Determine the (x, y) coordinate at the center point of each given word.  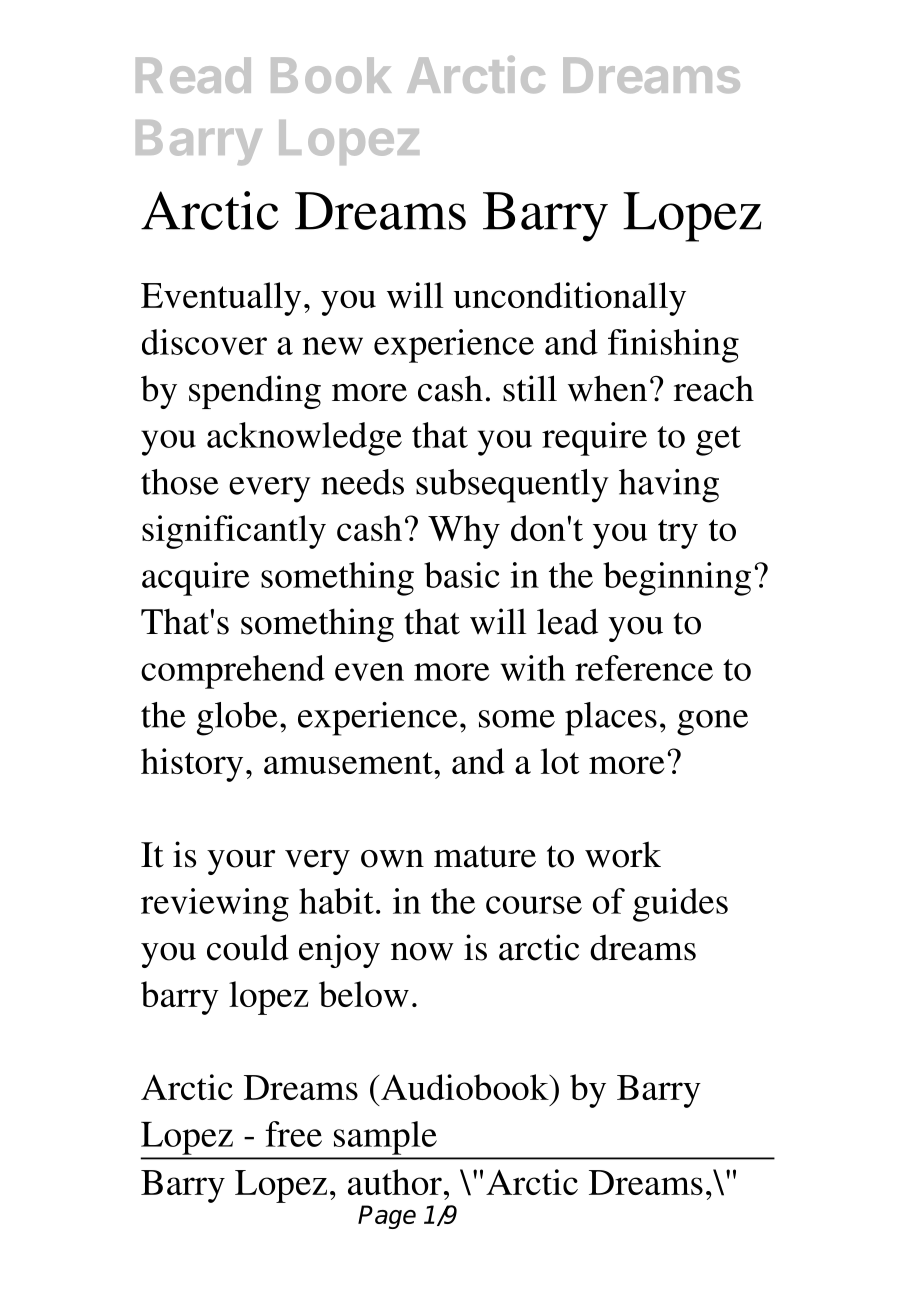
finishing (673, 346)
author (395, 1182)
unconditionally (569, 299)
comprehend (233, 672)
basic (462, 575)
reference (644, 668)
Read (193, 75)
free (293, 1134)
